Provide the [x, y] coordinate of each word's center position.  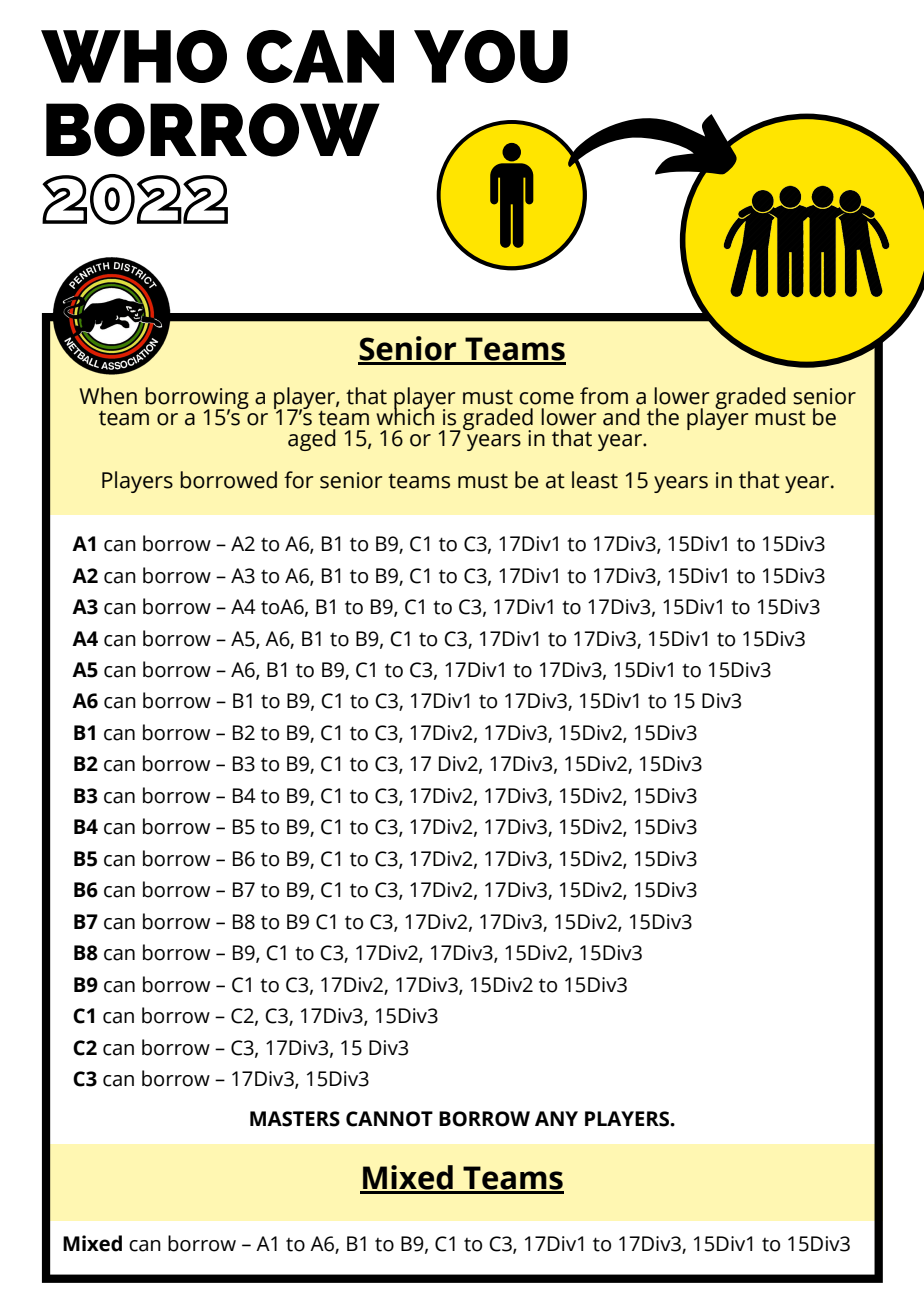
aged [312, 440]
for [299, 480]
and [621, 417]
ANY [556, 1118]
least [595, 480]
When [108, 396]
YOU [491, 56]
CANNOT [389, 1119]
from [604, 396]
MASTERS [295, 1119]
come [546, 398]
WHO [134, 56]
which [405, 416]
